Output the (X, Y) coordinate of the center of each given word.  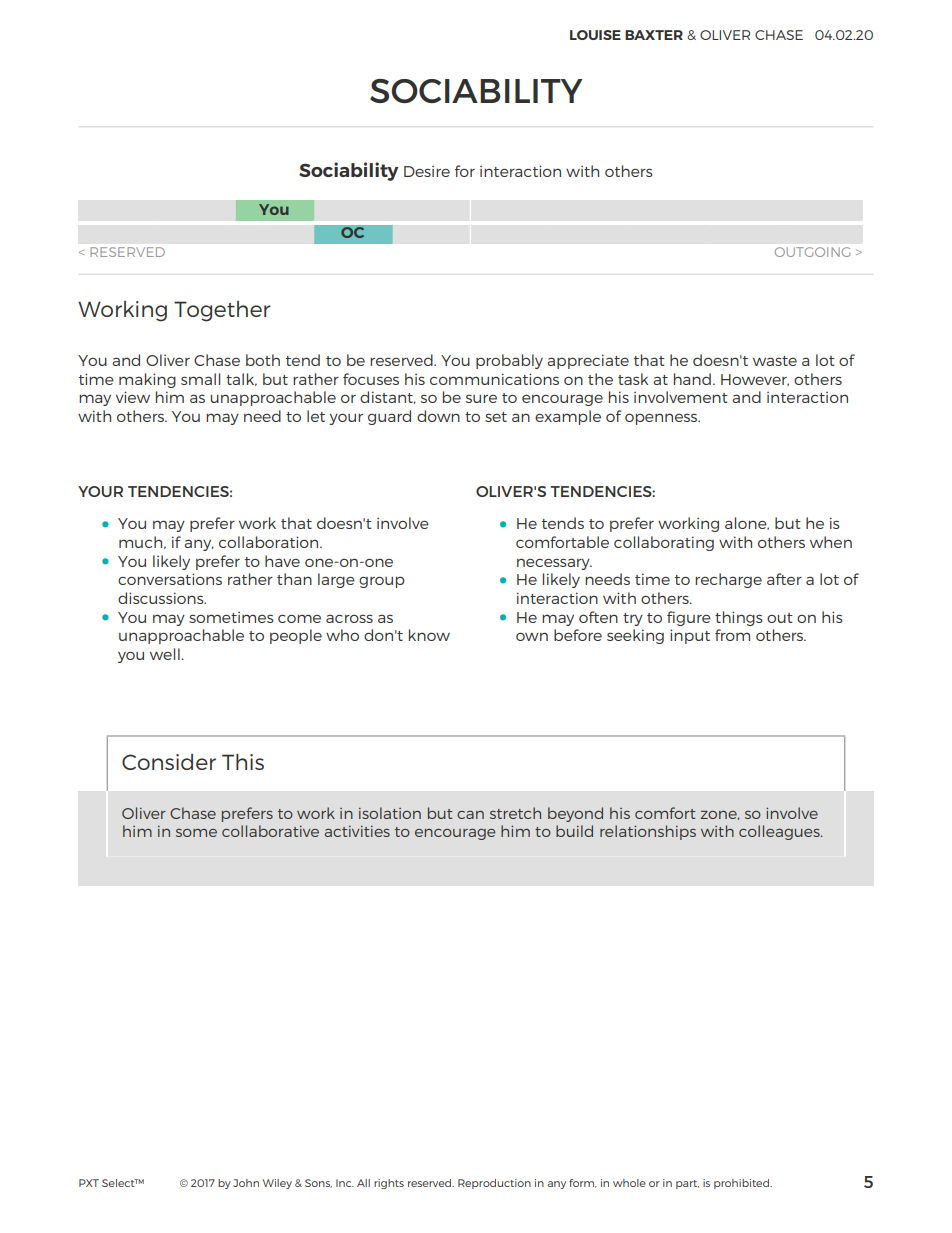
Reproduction (494, 1184)
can (470, 815)
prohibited (742, 1184)
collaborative (270, 831)
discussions (162, 598)
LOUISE (595, 35)
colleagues (780, 832)
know (429, 635)
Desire (427, 171)
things (739, 618)
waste (775, 361)
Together (222, 311)
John (246, 1183)
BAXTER (654, 35)
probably (509, 361)
